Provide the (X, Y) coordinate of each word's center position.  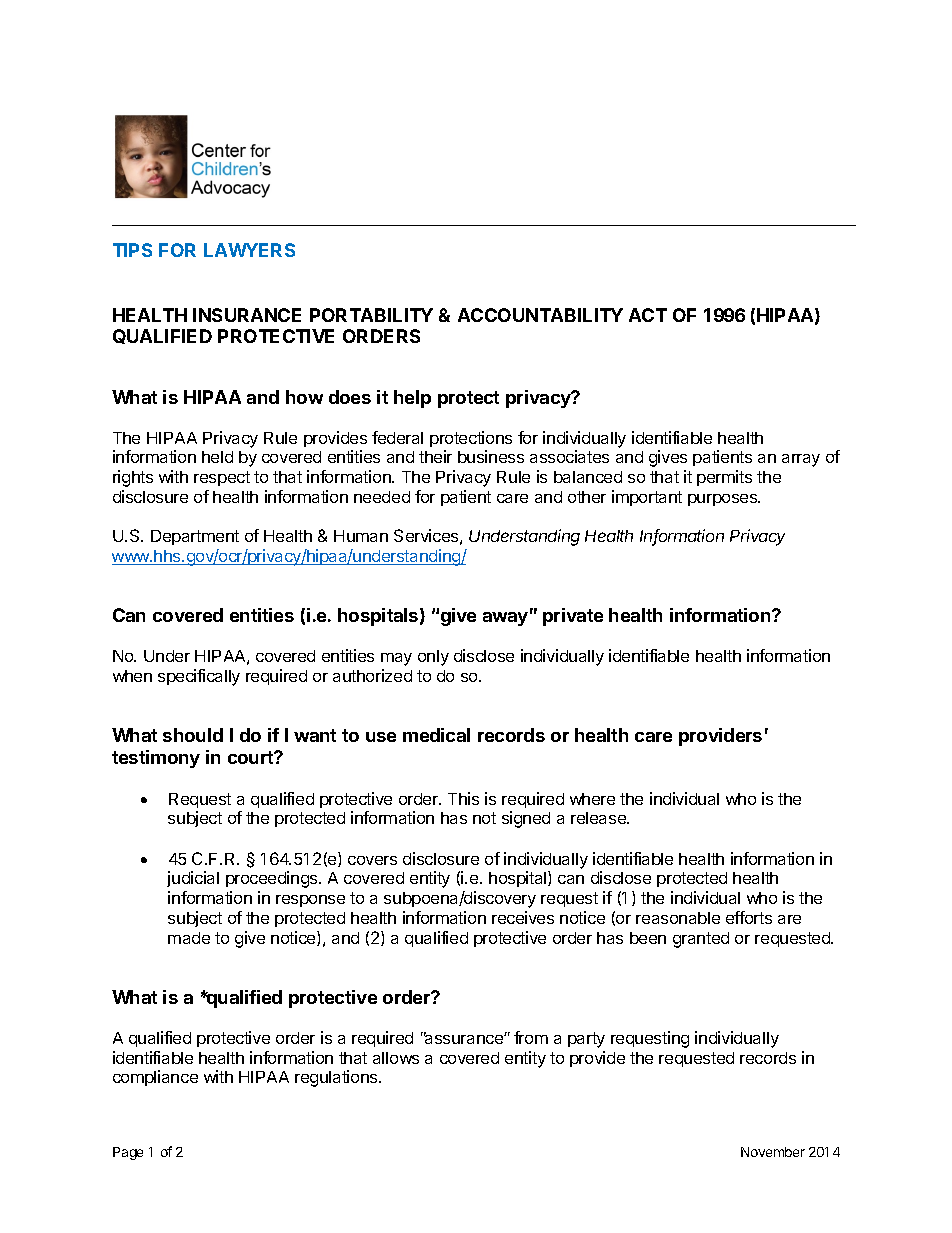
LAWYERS (249, 250)
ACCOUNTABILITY (540, 315)
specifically (199, 677)
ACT (648, 315)
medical (436, 735)
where (592, 799)
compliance (155, 1078)
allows (396, 1058)
